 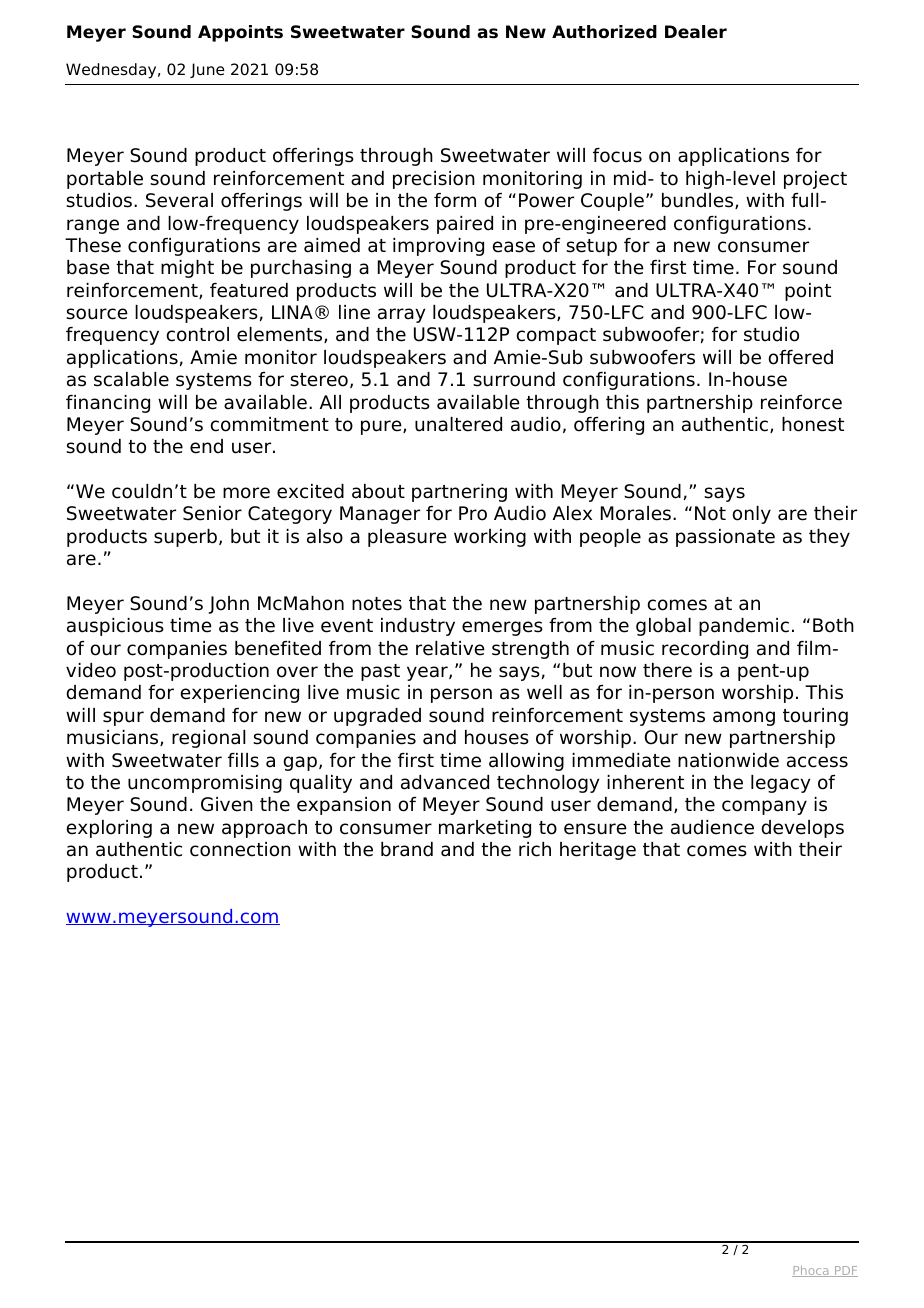 I want to click on source, so click(x=97, y=314).
